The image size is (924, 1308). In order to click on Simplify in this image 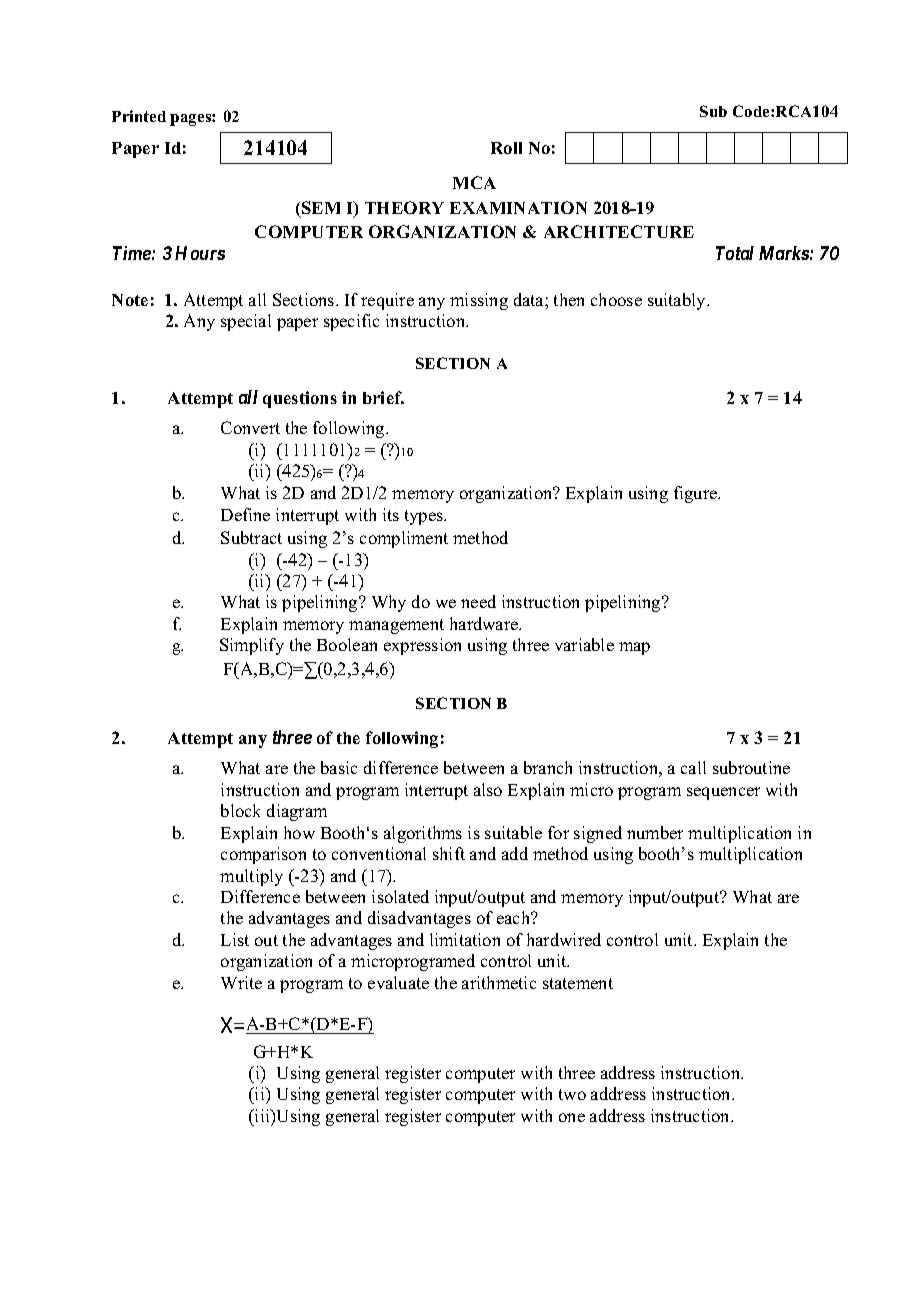, I will do `click(252, 646)`.
